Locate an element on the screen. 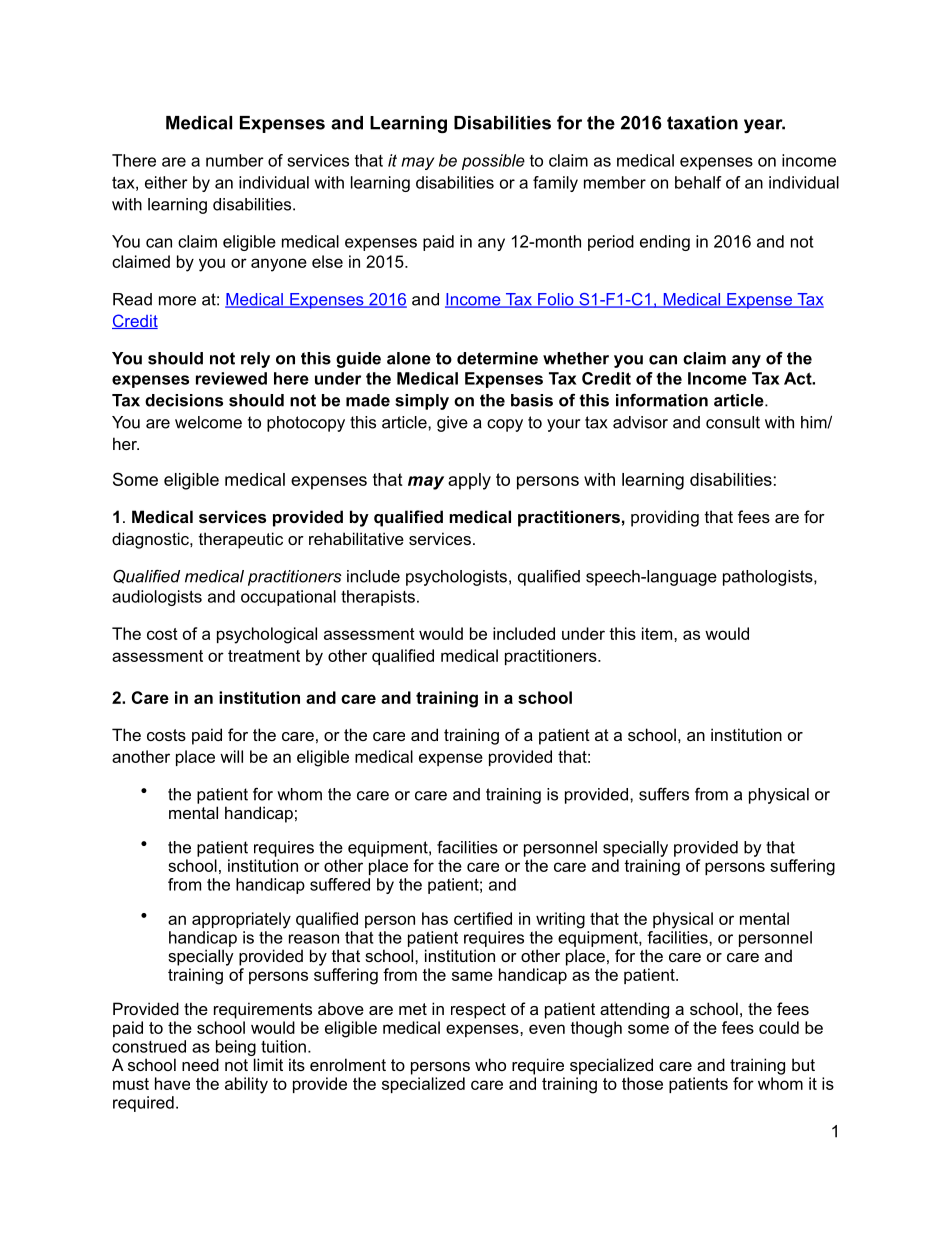  reviewed is located at coordinates (231, 378).
